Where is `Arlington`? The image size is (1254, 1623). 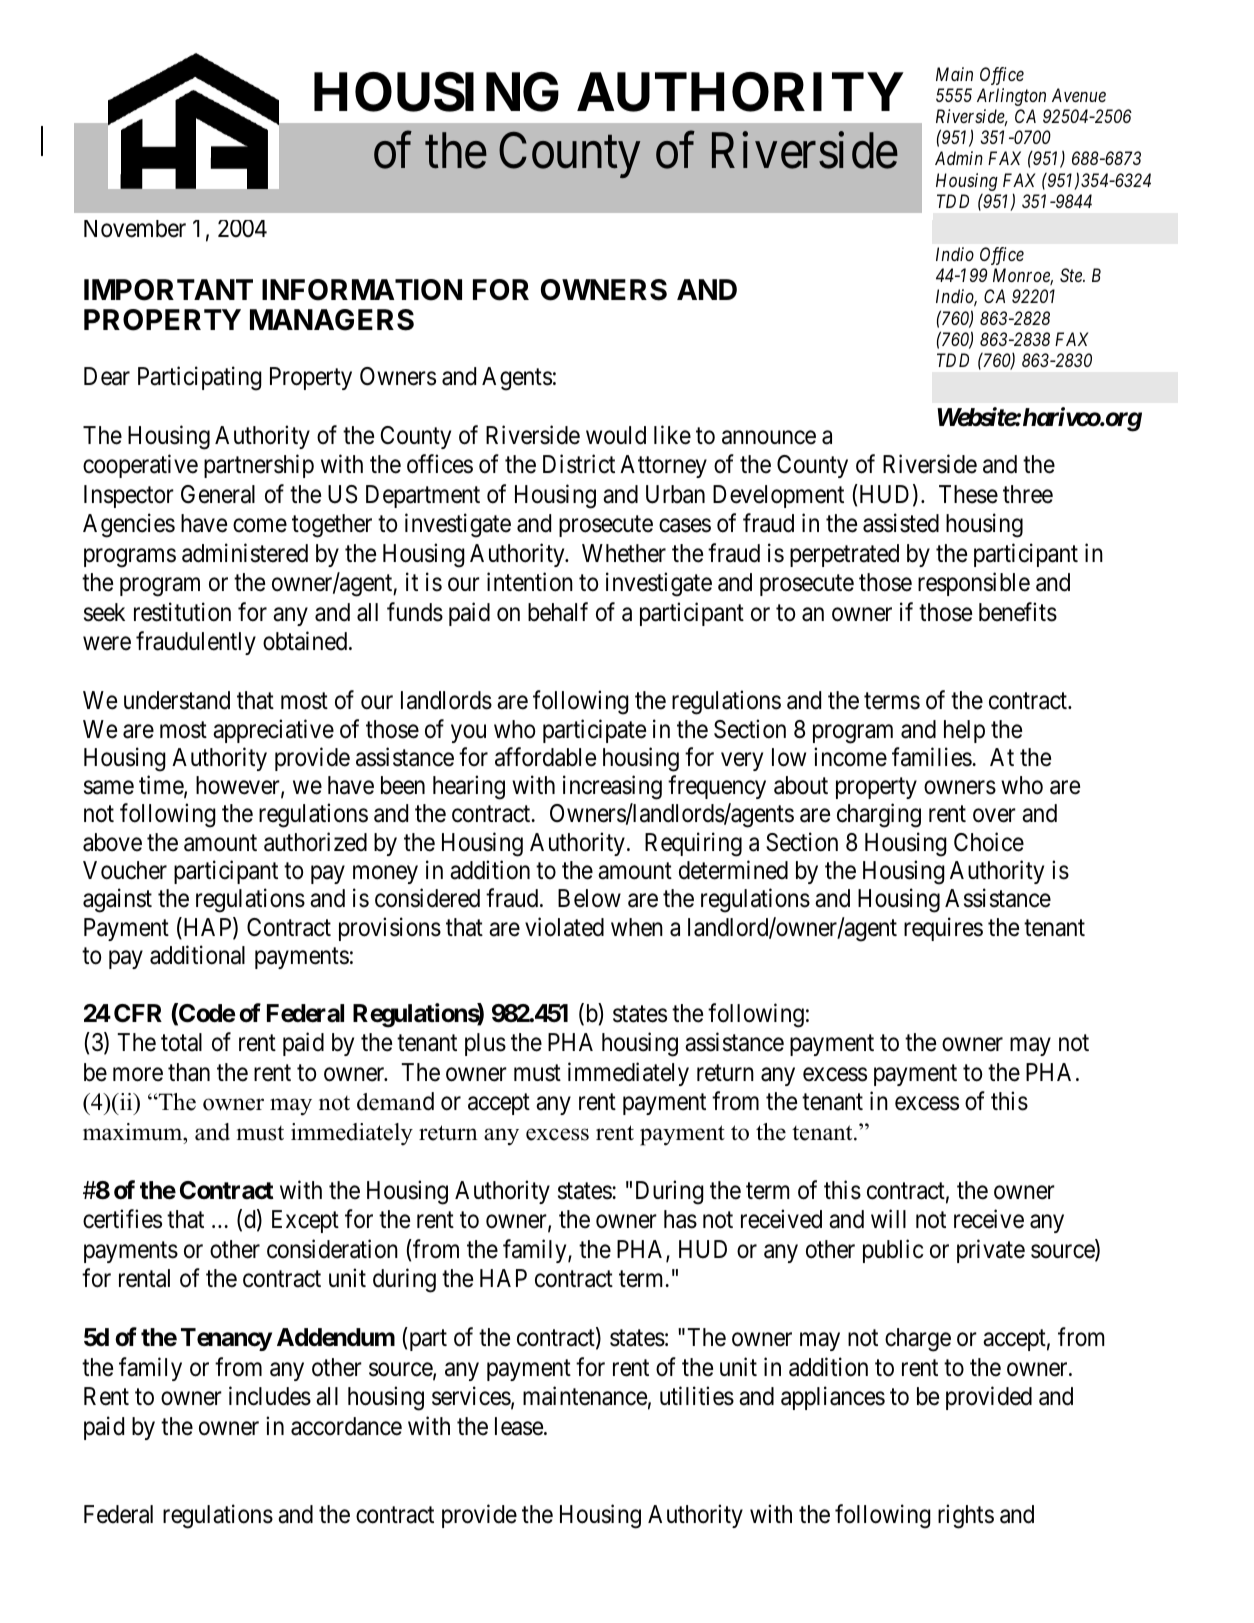 Arlington is located at coordinates (1011, 97).
